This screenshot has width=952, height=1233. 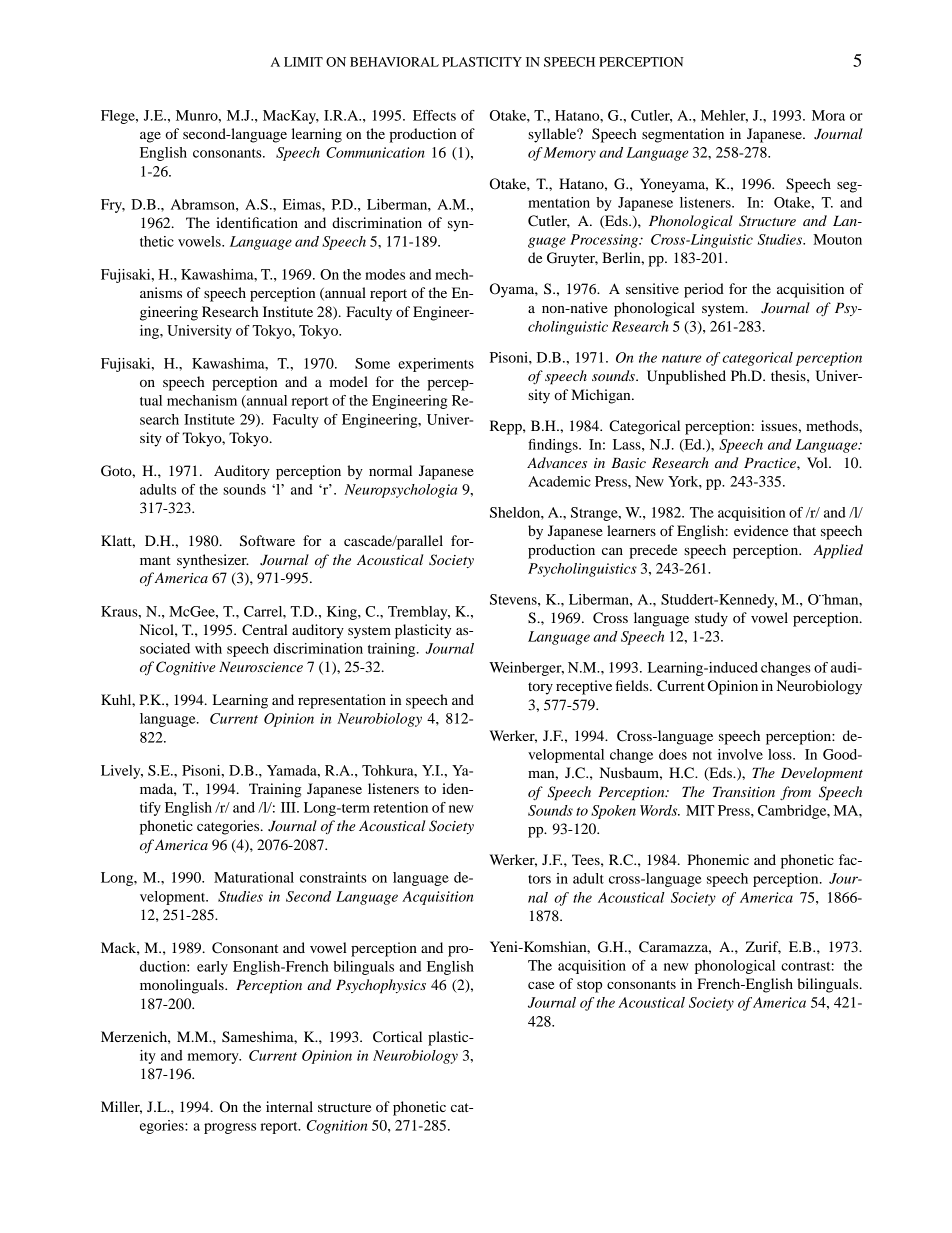 What do you see at coordinates (289, 807) in the screenshot?
I see `III` at bounding box center [289, 807].
